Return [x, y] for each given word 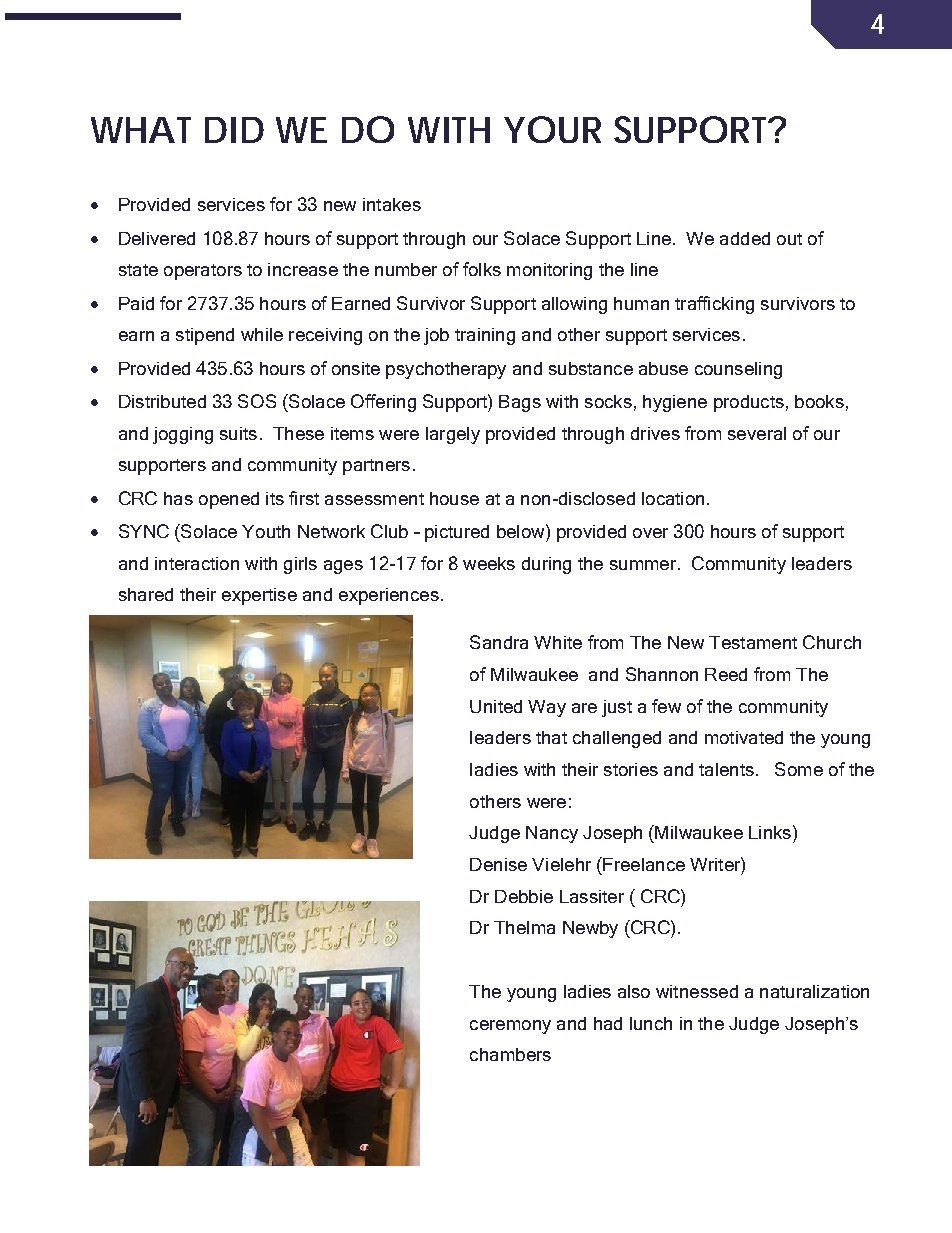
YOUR [552, 129]
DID [234, 130]
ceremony [510, 1027]
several [757, 433]
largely [453, 435]
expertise [259, 596]
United [496, 706]
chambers [510, 1054]
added [745, 238]
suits [238, 433]
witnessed [697, 991]
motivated [744, 737]
